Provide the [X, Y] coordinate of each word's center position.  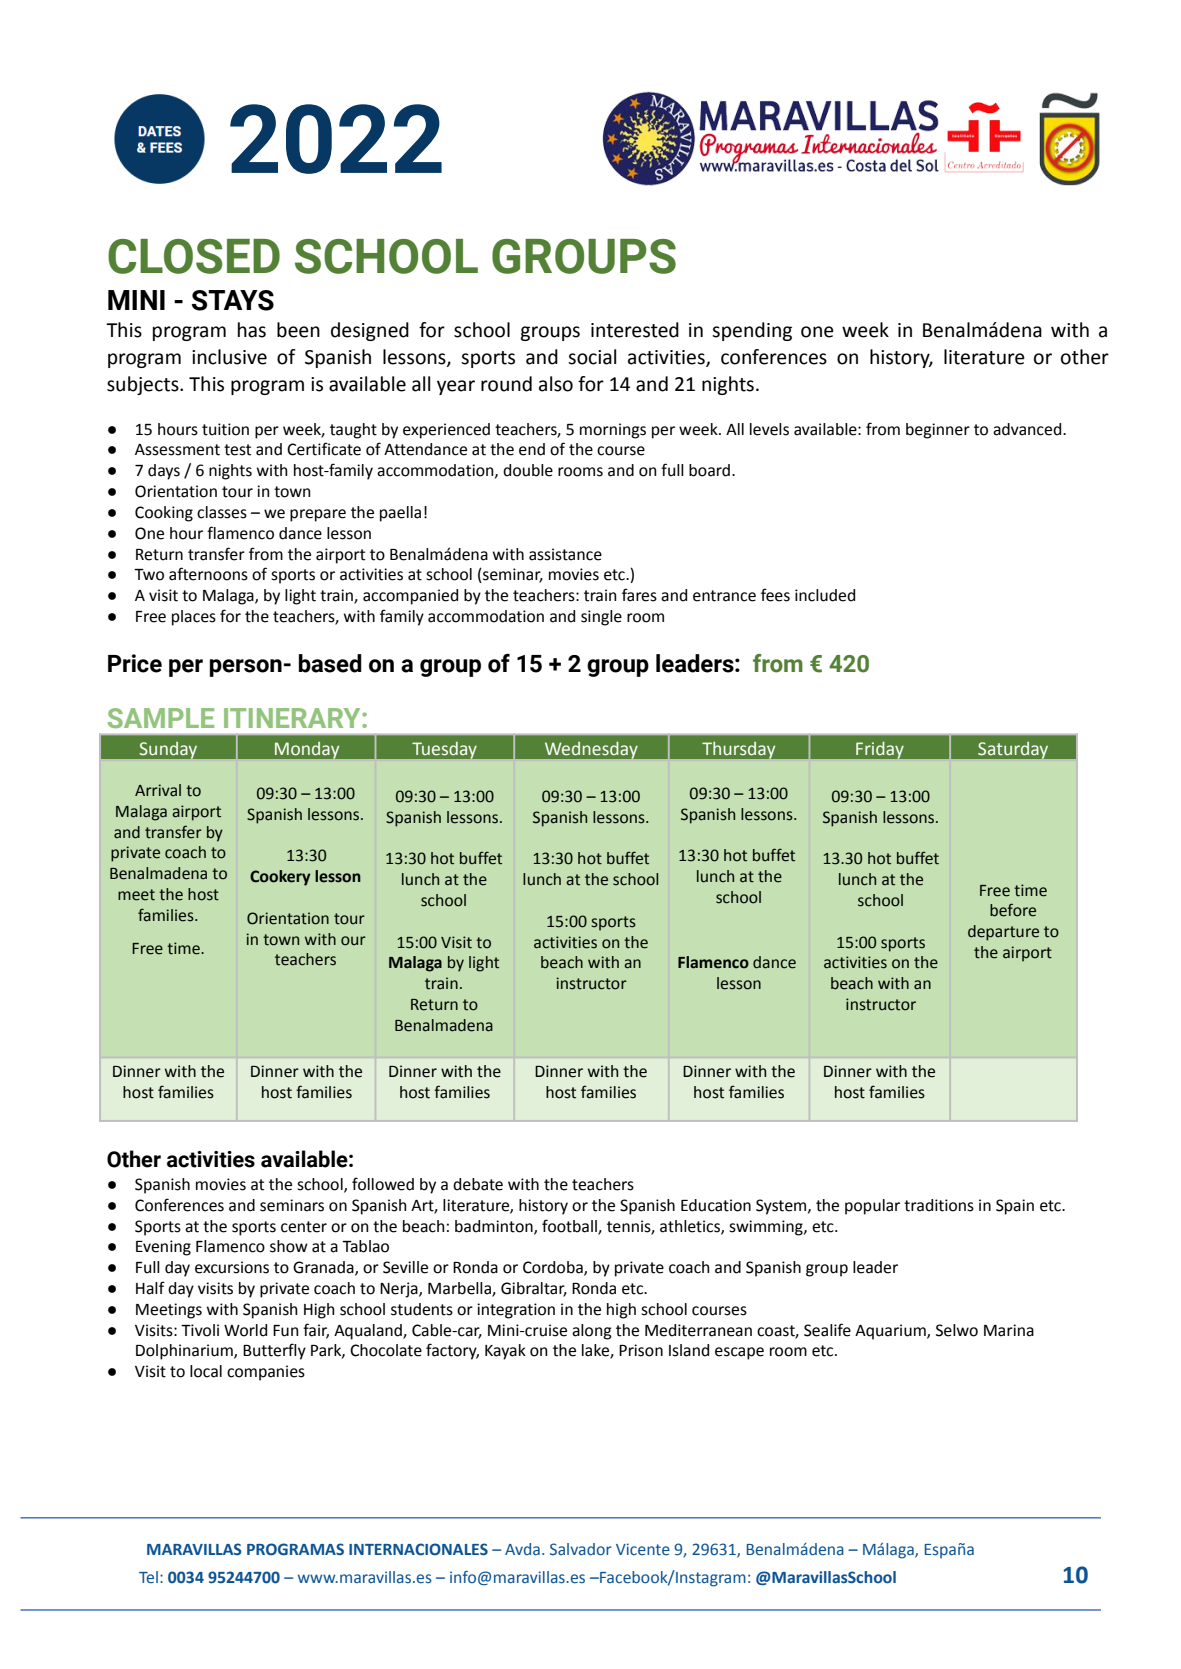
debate [478, 1184]
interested [635, 330]
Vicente [643, 1549]
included [825, 595]
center [304, 1227]
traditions [939, 1205]
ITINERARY [293, 718]
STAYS [233, 300]
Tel [148, 1577]
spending [752, 331]
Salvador [581, 1549]
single [601, 618]
